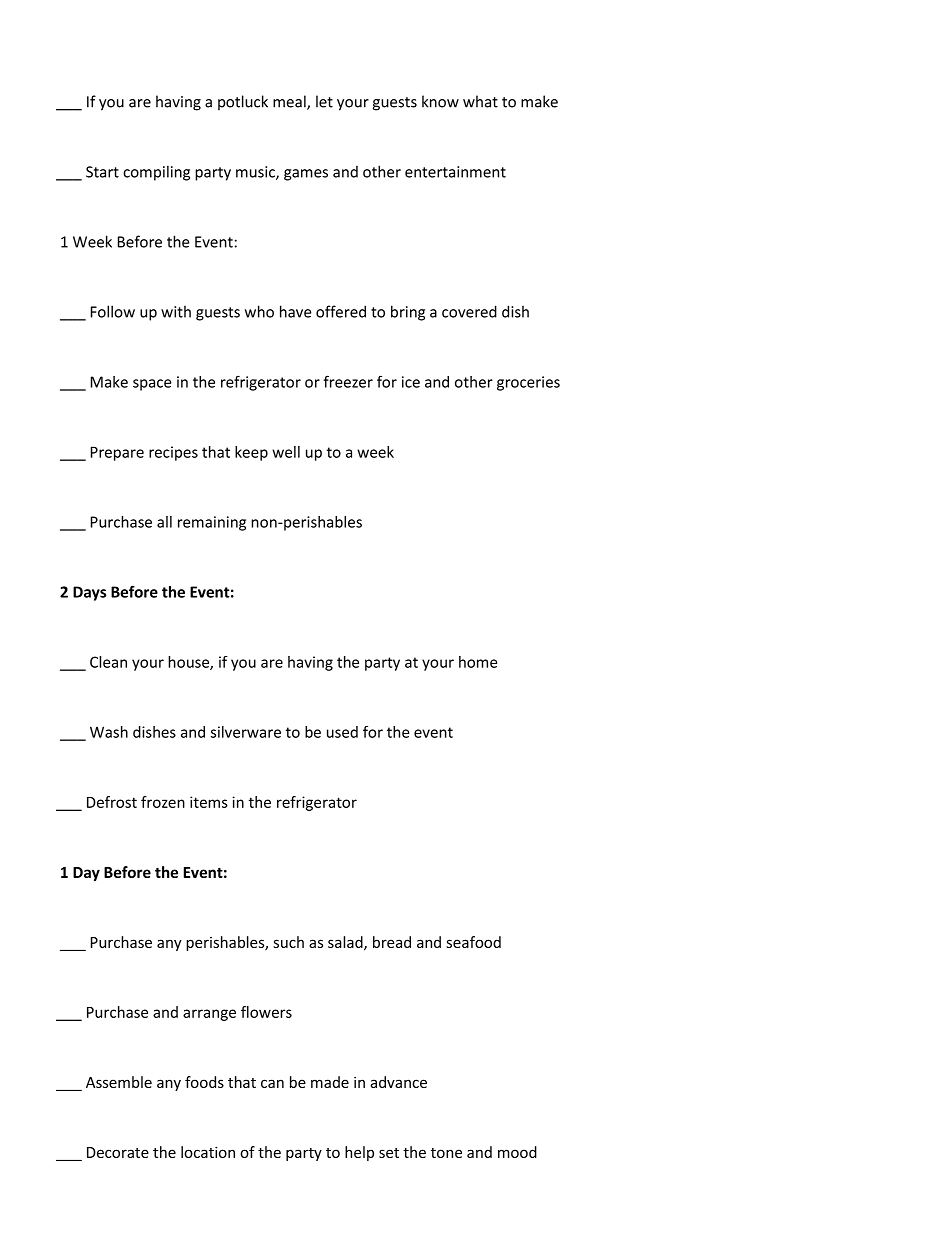 The image size is (952, 1233). Describe the element at coordinates (342, 732) in the screenshot. I see `used` at that location.
